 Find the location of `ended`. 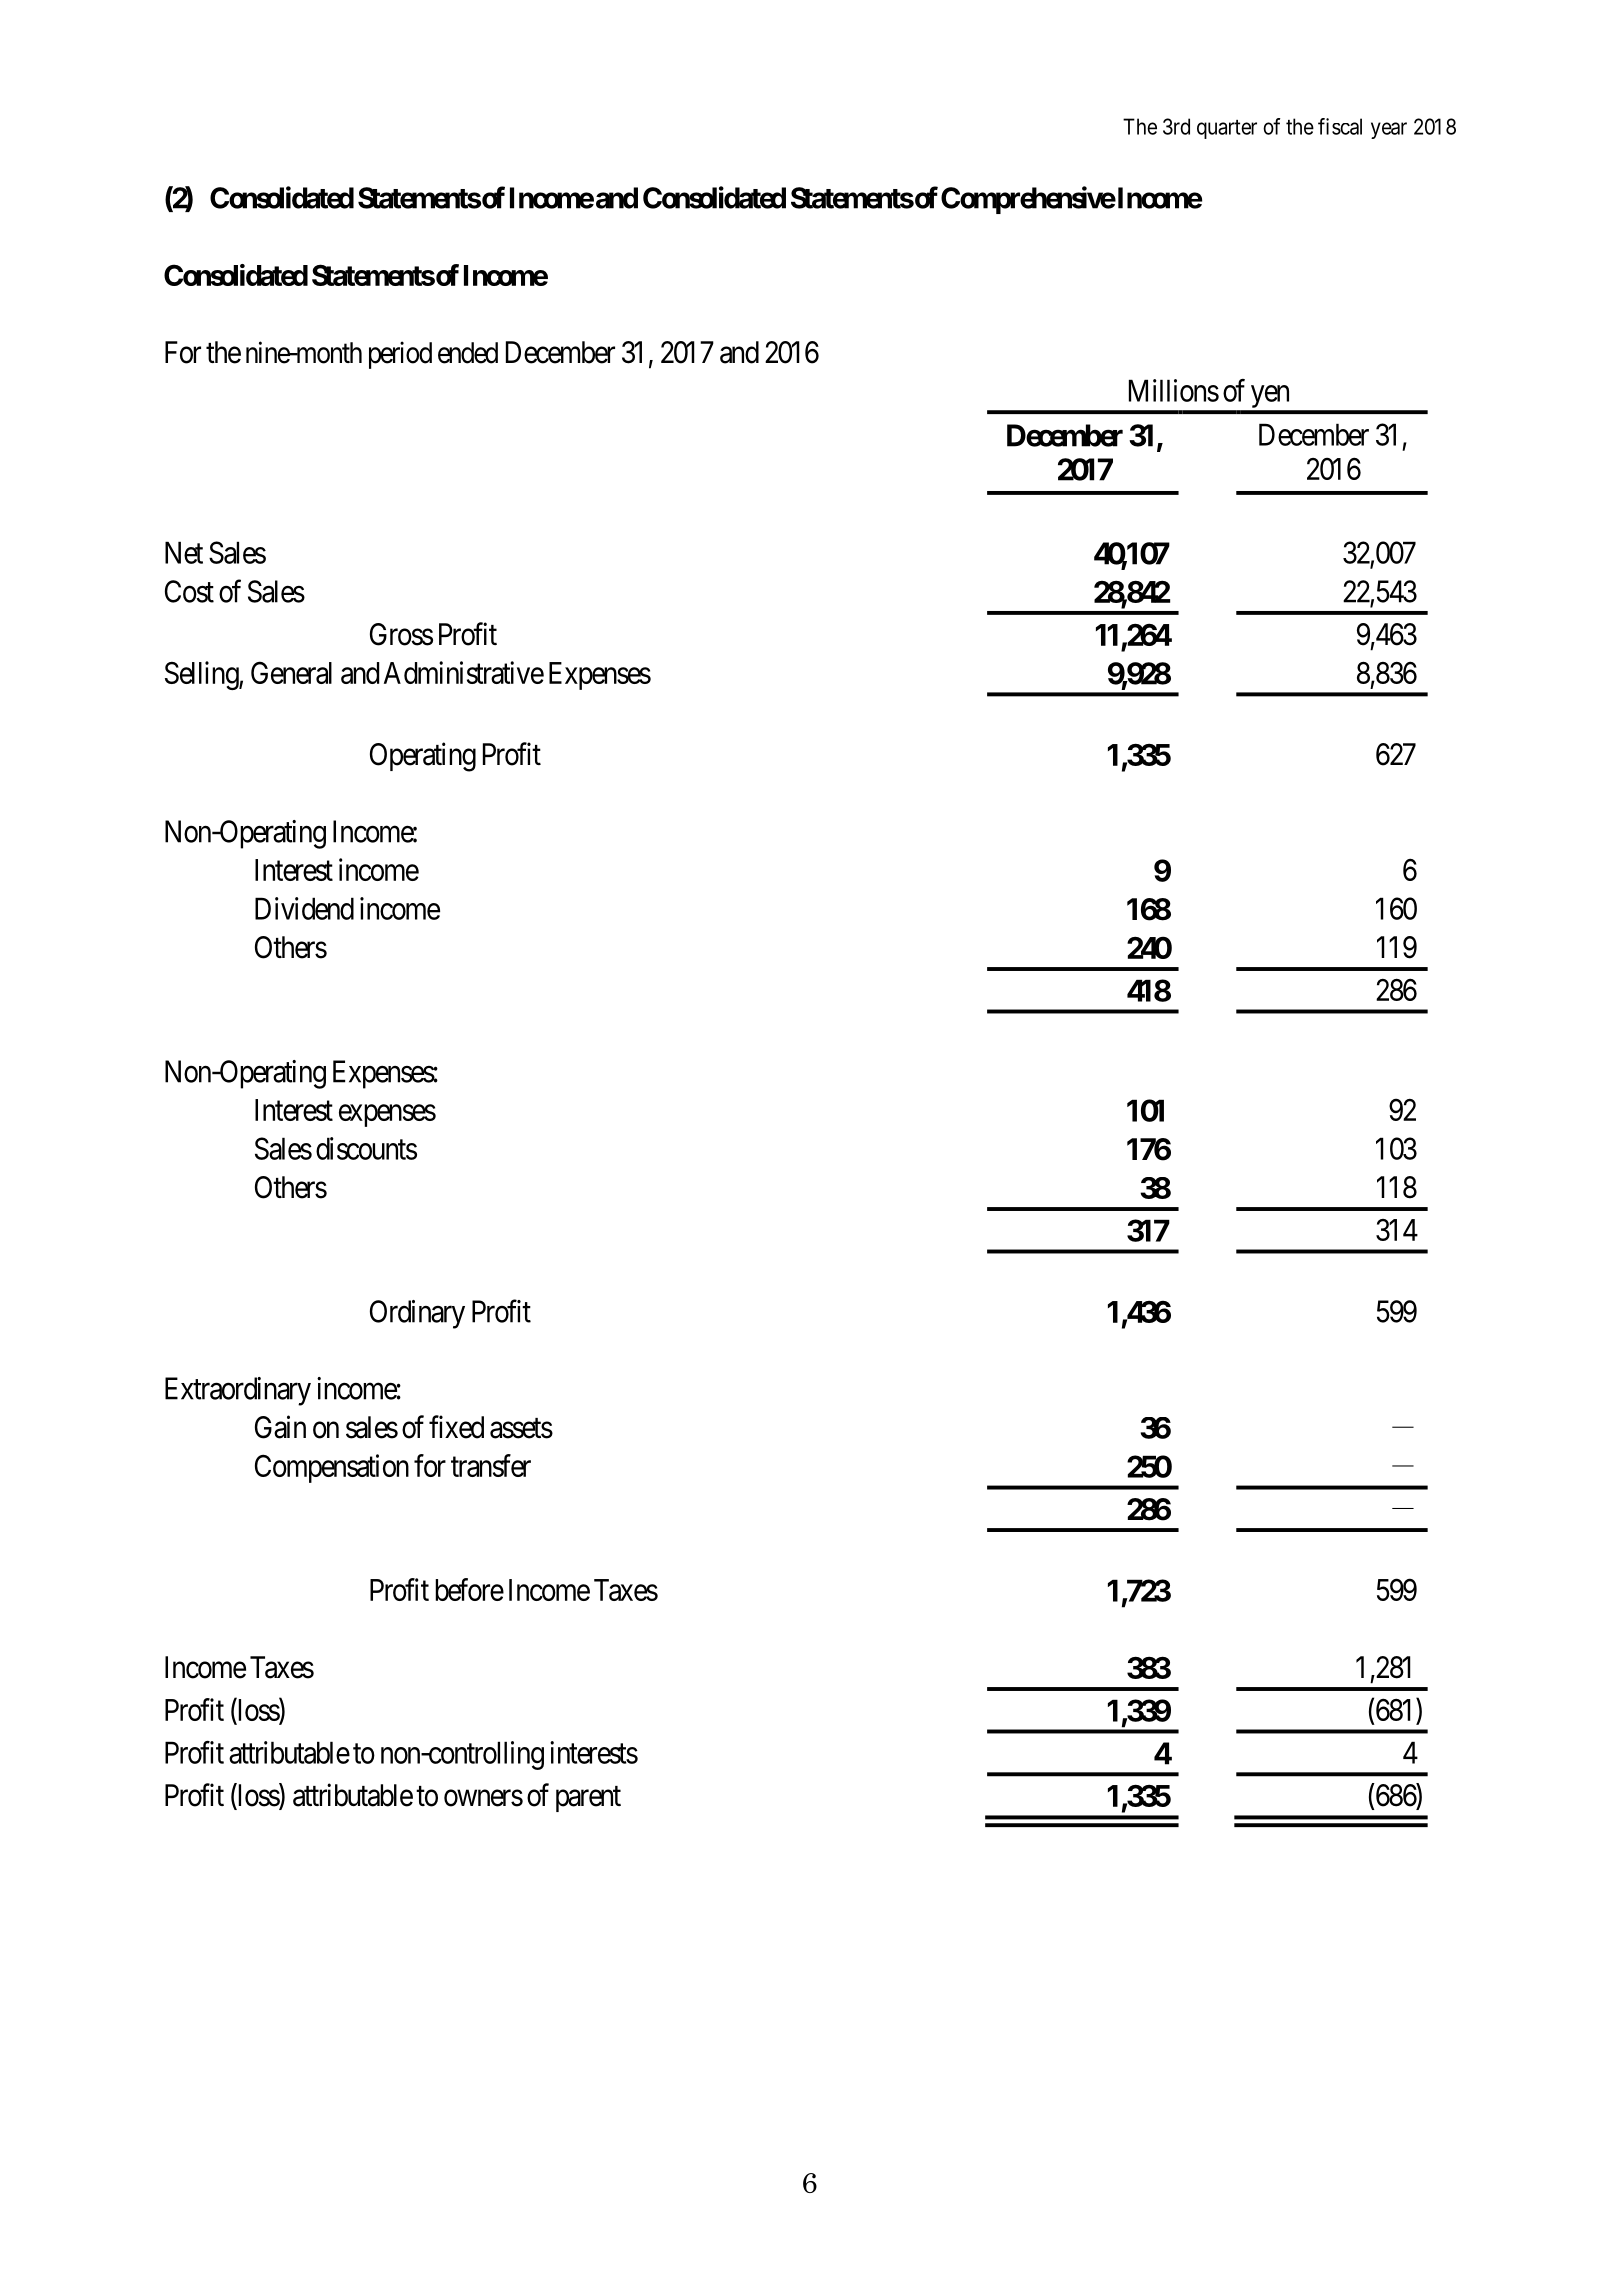

ended is located at coordinates (468, 353).
